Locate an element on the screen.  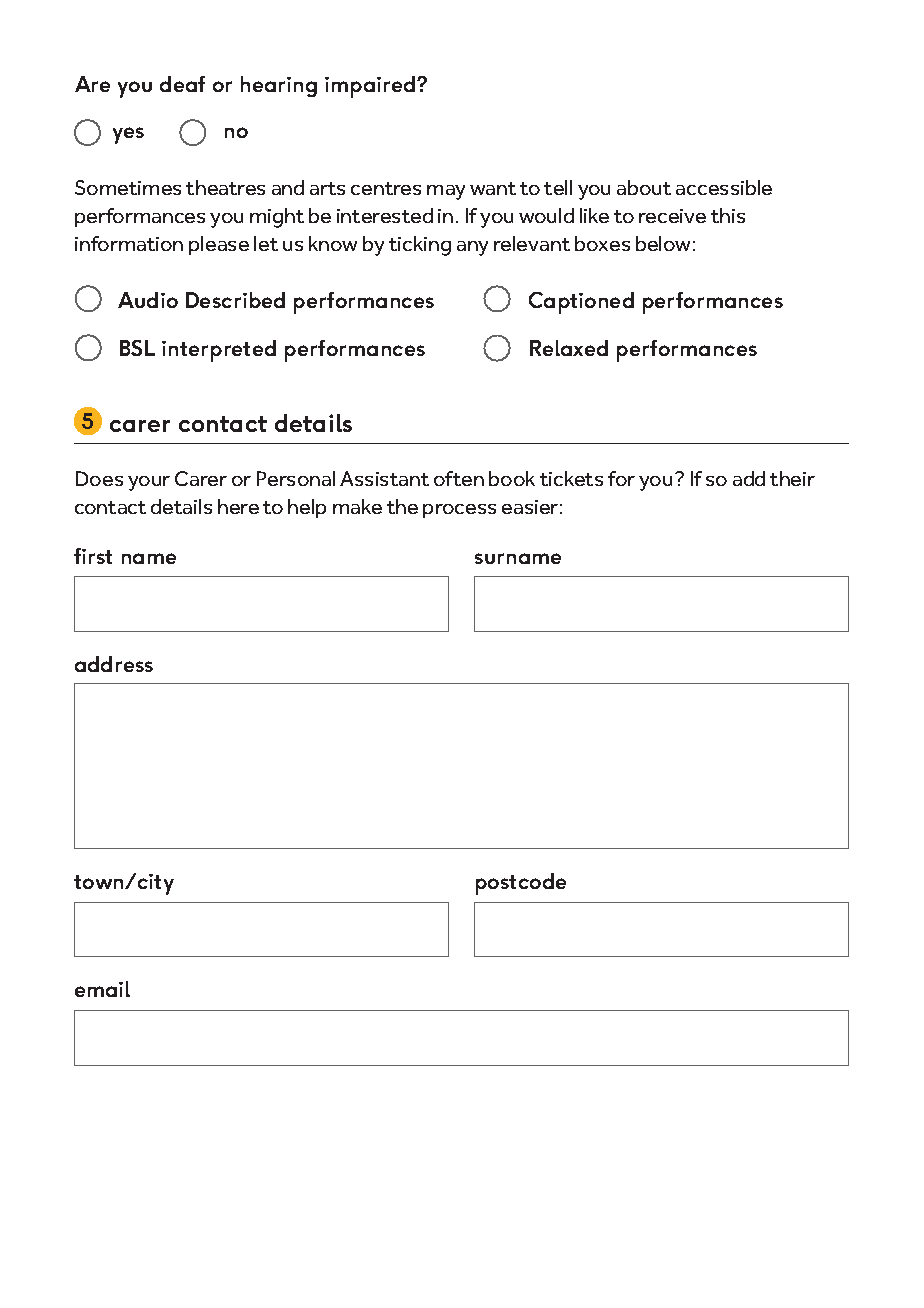
accessible is located at coordinates (724, 187).
